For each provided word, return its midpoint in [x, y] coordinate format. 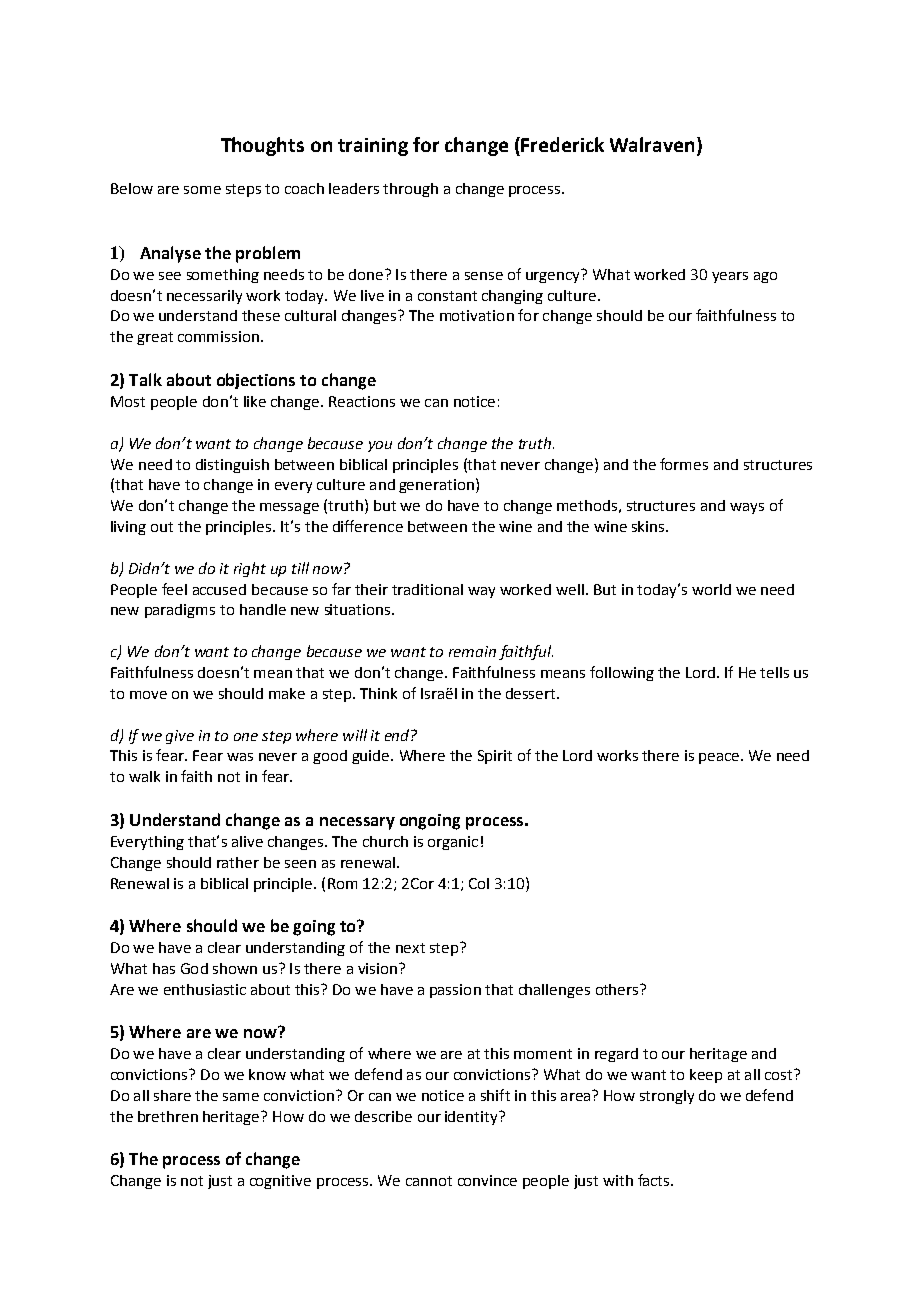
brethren [168, 1116]
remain [472, 651]
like [255, 401]
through [410, 190]
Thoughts [262, 146]
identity [472, 1118]
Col [479, 883]
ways [747, 508]
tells [774, 672]
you [380, 446]
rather [238, 862]
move [148, 695]
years [730, 277]
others [618, 989]
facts [655, 1180]
